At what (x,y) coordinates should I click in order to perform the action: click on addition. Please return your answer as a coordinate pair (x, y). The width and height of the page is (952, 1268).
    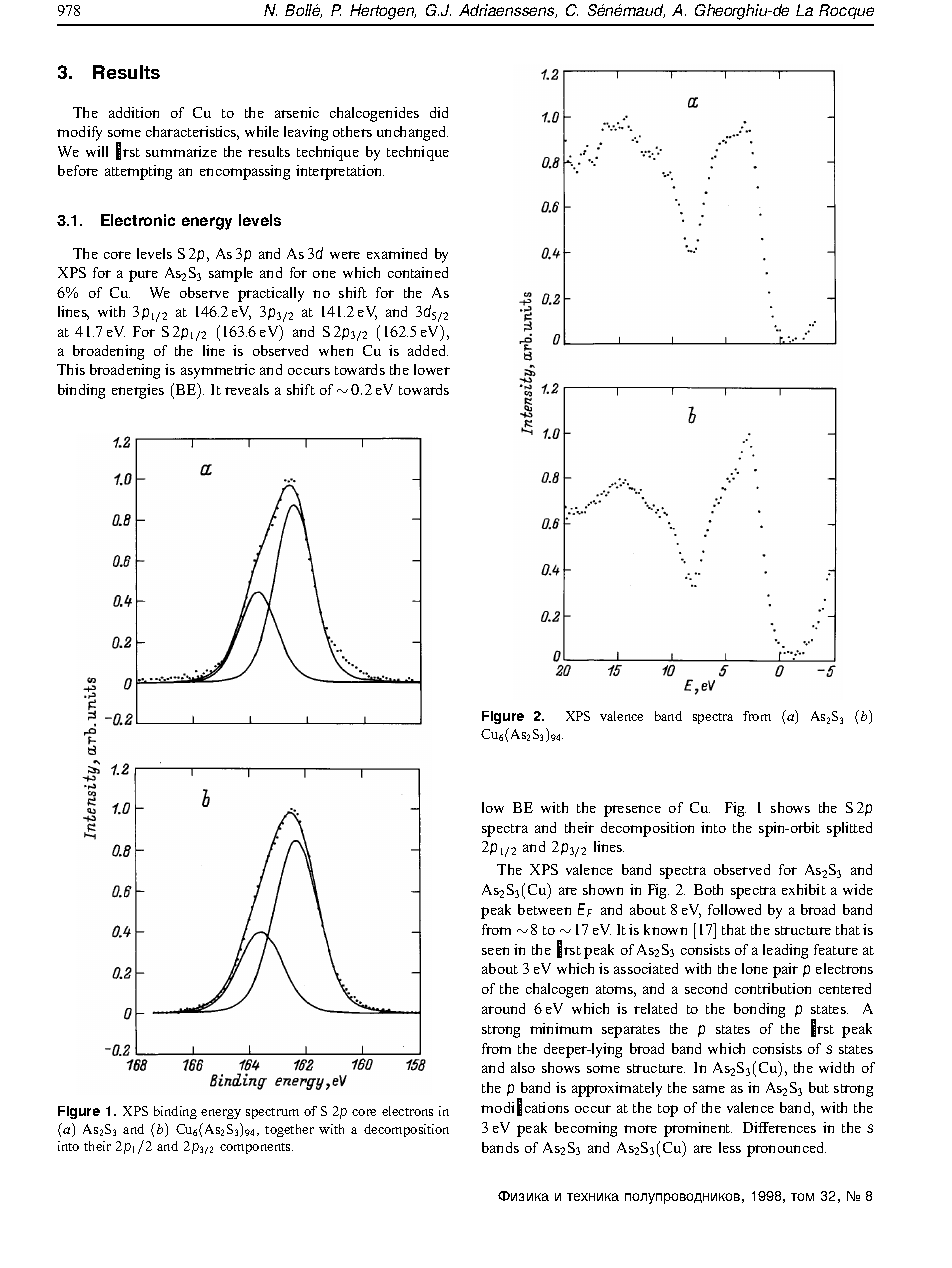
    Looking at the image, I should click on (134, 112).
